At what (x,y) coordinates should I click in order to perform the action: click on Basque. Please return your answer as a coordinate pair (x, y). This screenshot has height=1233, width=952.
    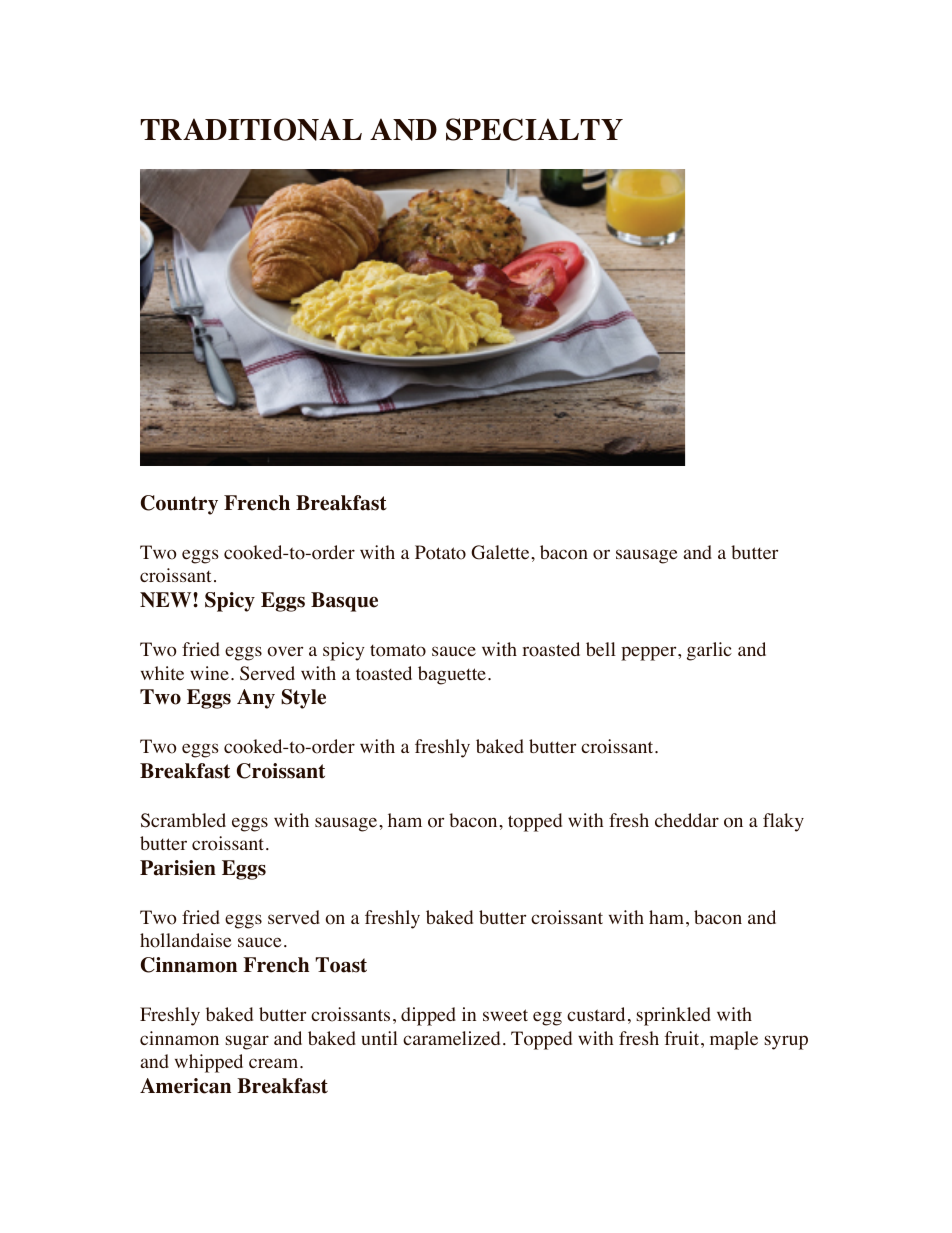
    Looking at the image, I should click on (344, 602).
